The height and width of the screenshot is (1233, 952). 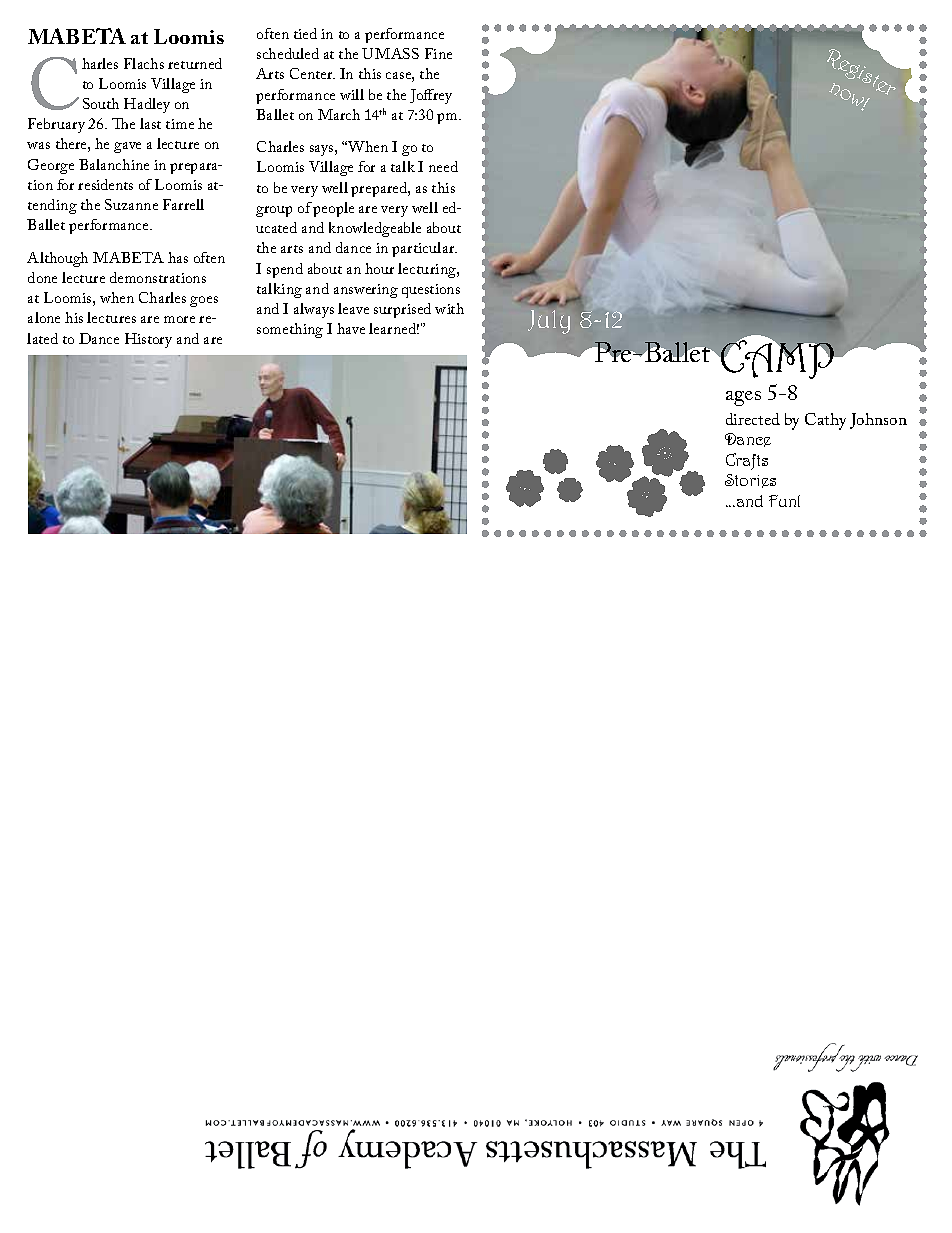 I want to click on gave, so click(x=127, y=147).
